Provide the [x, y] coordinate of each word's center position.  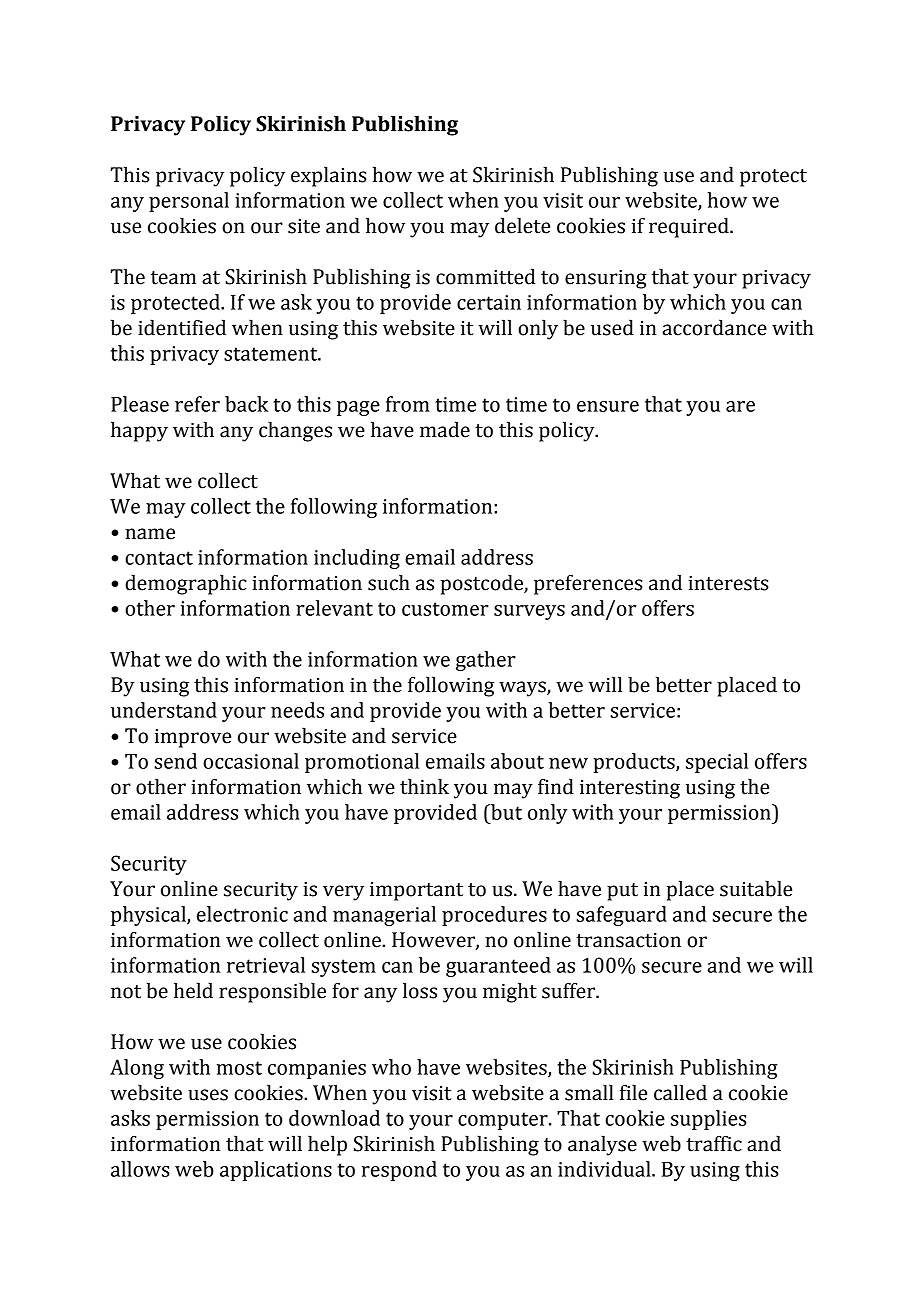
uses [208, 1095]
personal [189, 202]
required [690, 227]
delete [522, 225]
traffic [714, 1143]
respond [399, 1171]
